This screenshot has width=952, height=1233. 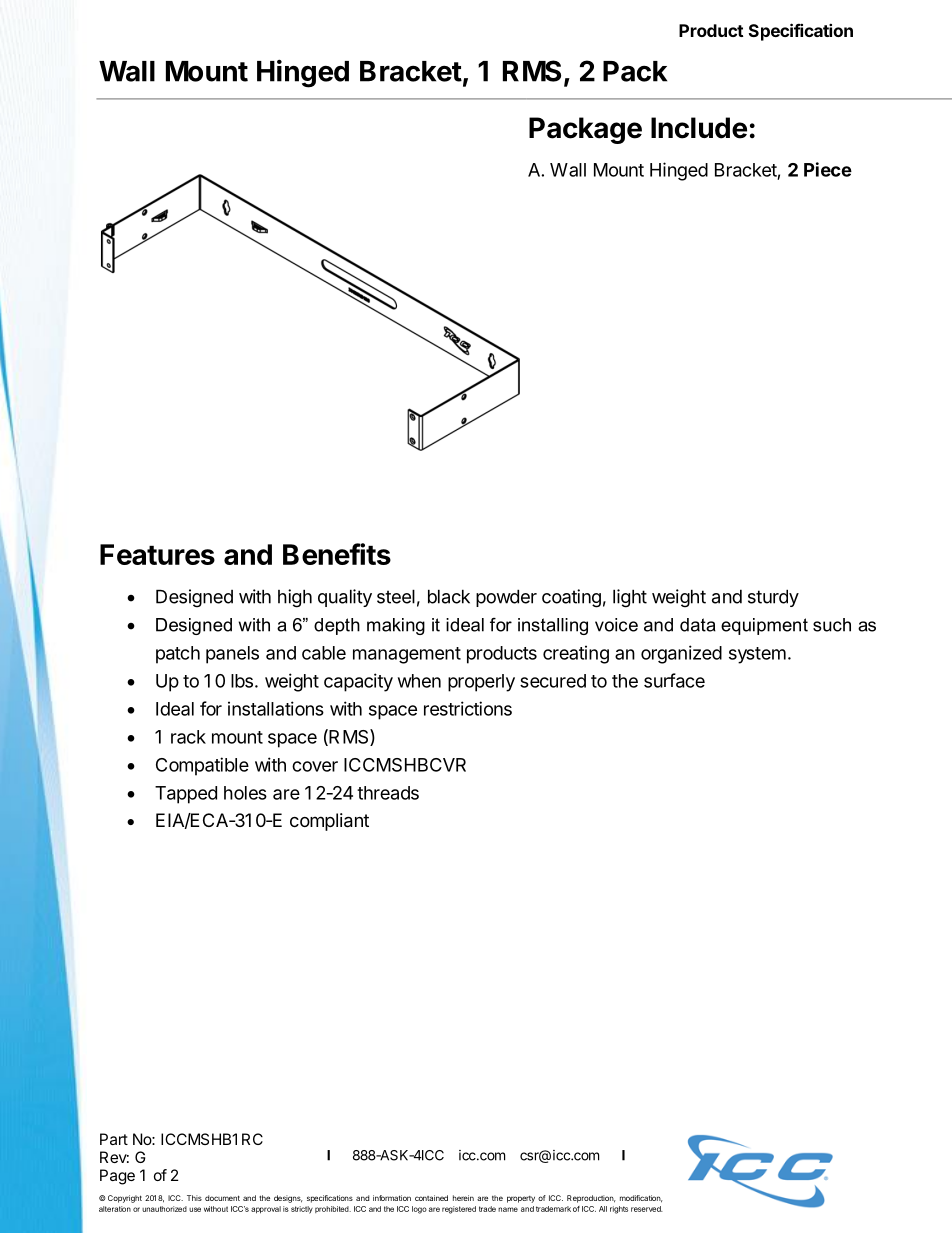 What do you see at coordinates (178, 655) in the screenshot?
I see `patch` at bounding box center [178, 655].
